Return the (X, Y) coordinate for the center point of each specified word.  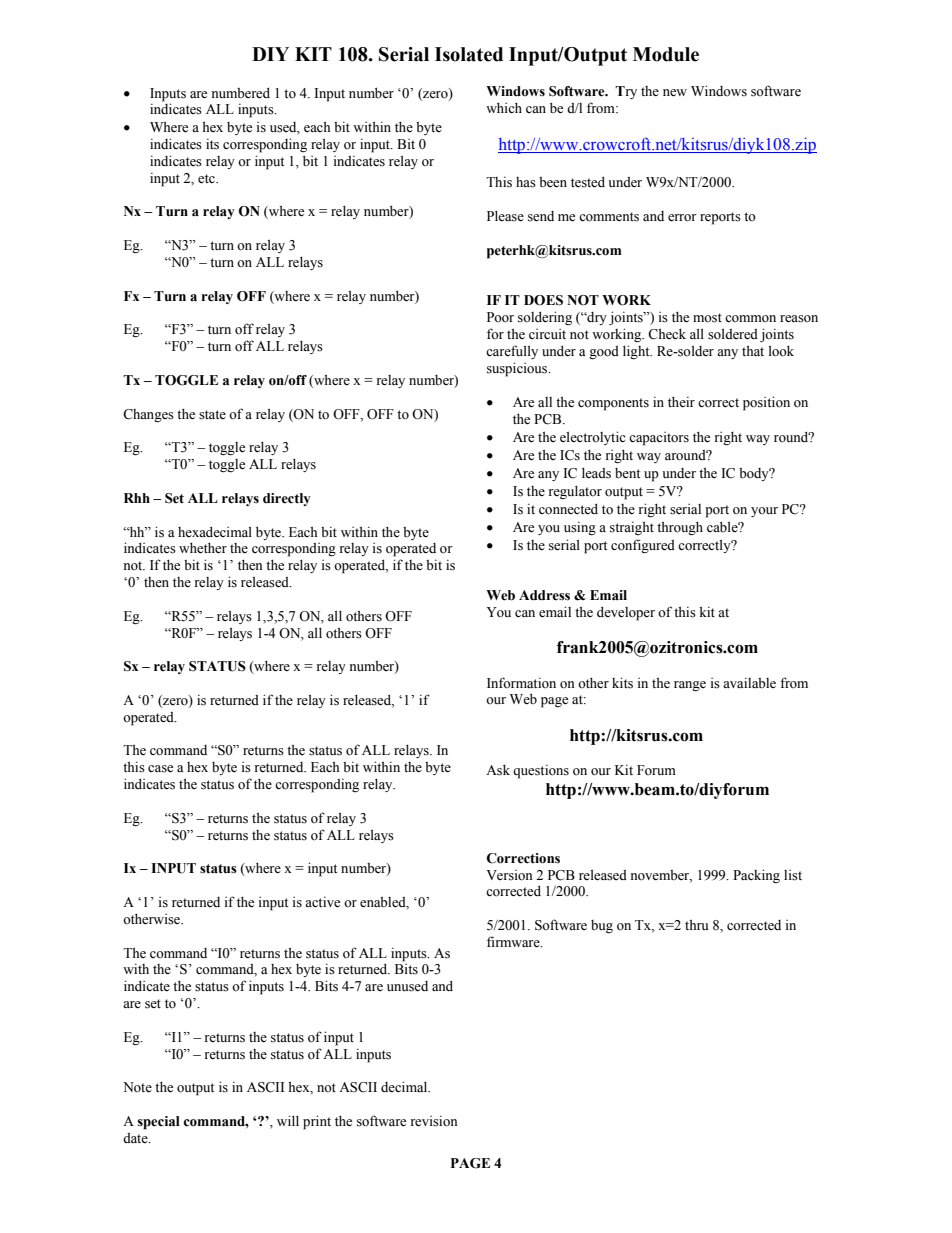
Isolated (469, 54)
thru (697, 924)
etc (207, 179)
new (675, 93)
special (159, 1123)
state (212, 415)
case (160, 769)
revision (434, 1121)
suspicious (518, 369)
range (690, 686)
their (681, 401)
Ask (498, 770)
